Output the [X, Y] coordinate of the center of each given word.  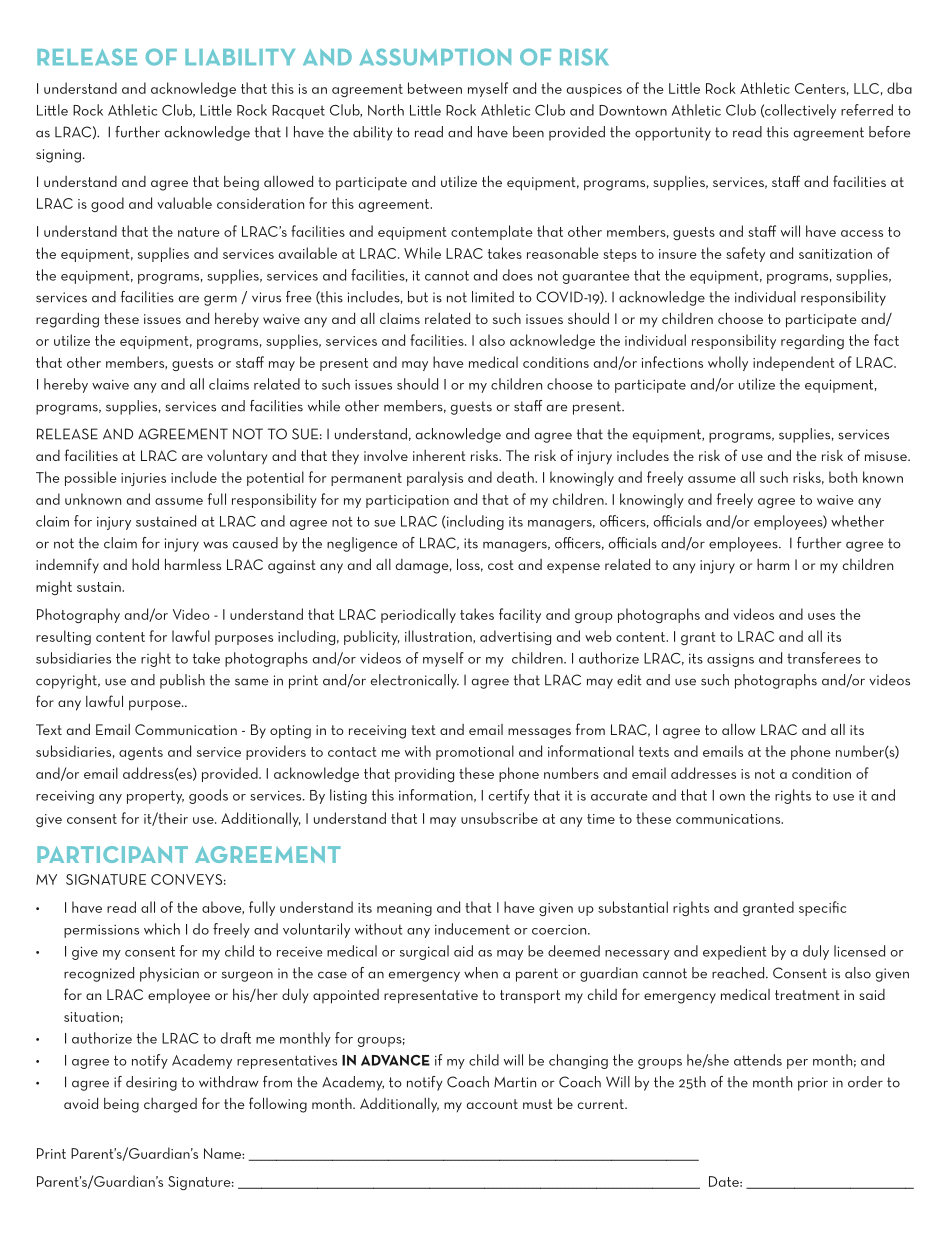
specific [822, 908]
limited [493, 297]
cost [501, 565]
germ [220, 300]
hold [145, 564]
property [155, 797]
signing [58, 156]
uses [821, 616]
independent [794, 363]
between [435, 88]
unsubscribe [499, 818]
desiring [151, 1083]
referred [867, 110]
